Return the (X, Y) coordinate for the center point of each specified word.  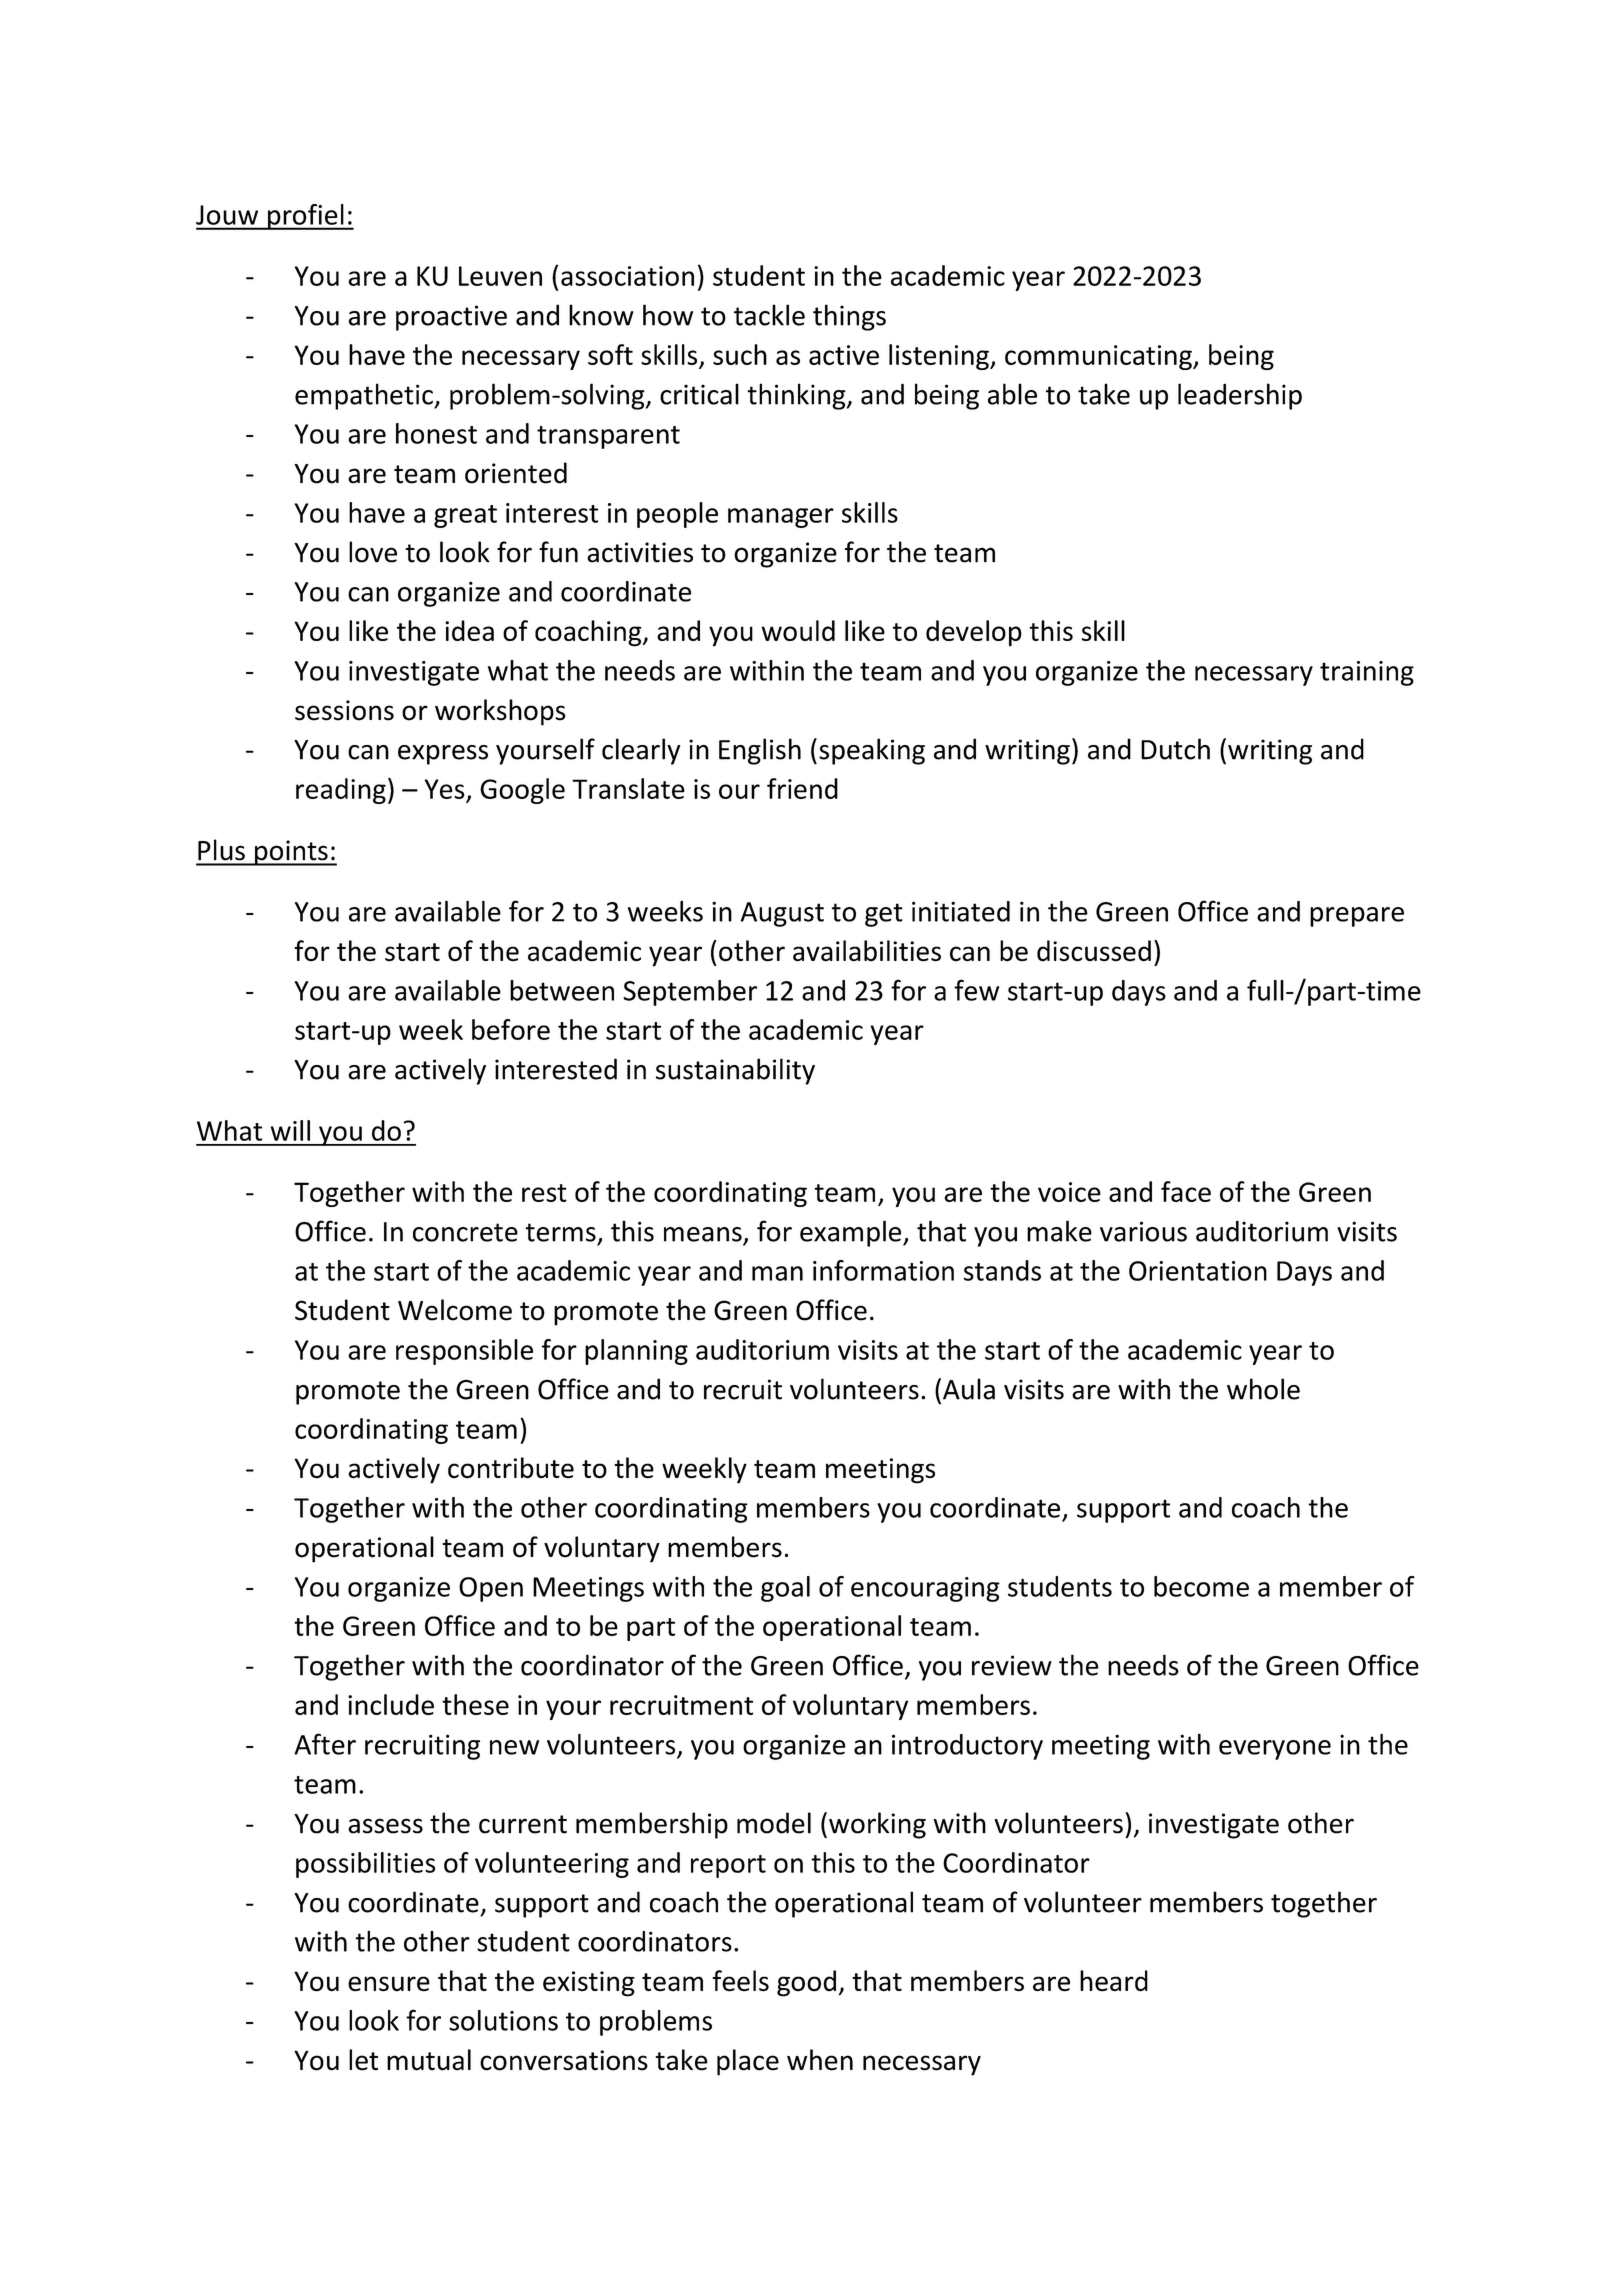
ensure (389, 1984)
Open (491, 1589)
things (849, 317)
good (806, 1983)
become (1201, 1586)
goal (785, 1589)
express (443, 755)
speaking (872, 751)
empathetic (365, 396)
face (1186, 1191)
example (852, 1233)
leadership (1240, 396)
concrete (465, 1232)
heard (1114, 1981)
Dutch (1175, 749)
